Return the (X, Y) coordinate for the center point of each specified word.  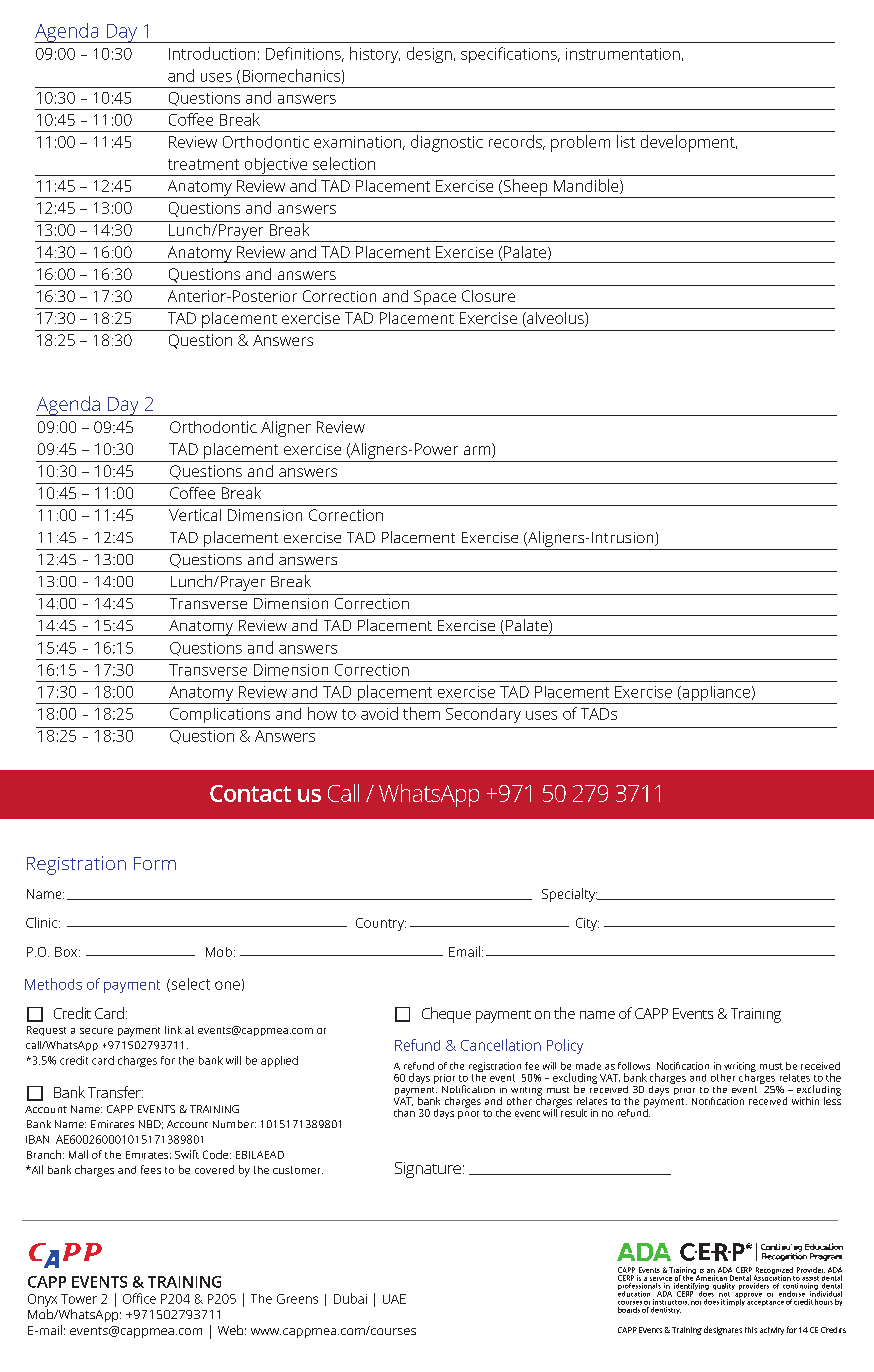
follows (634, 1066)
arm (478, 452)
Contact (250, 793)
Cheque (446, 1015)
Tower (79, 1299)
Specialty (570, 895)
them (421, 713)
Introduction (212, 53)
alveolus (555, 319)
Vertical (195, 515)
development (689, 143)
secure (96, 1031)
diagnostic (447, 143)
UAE (394, 1299)
